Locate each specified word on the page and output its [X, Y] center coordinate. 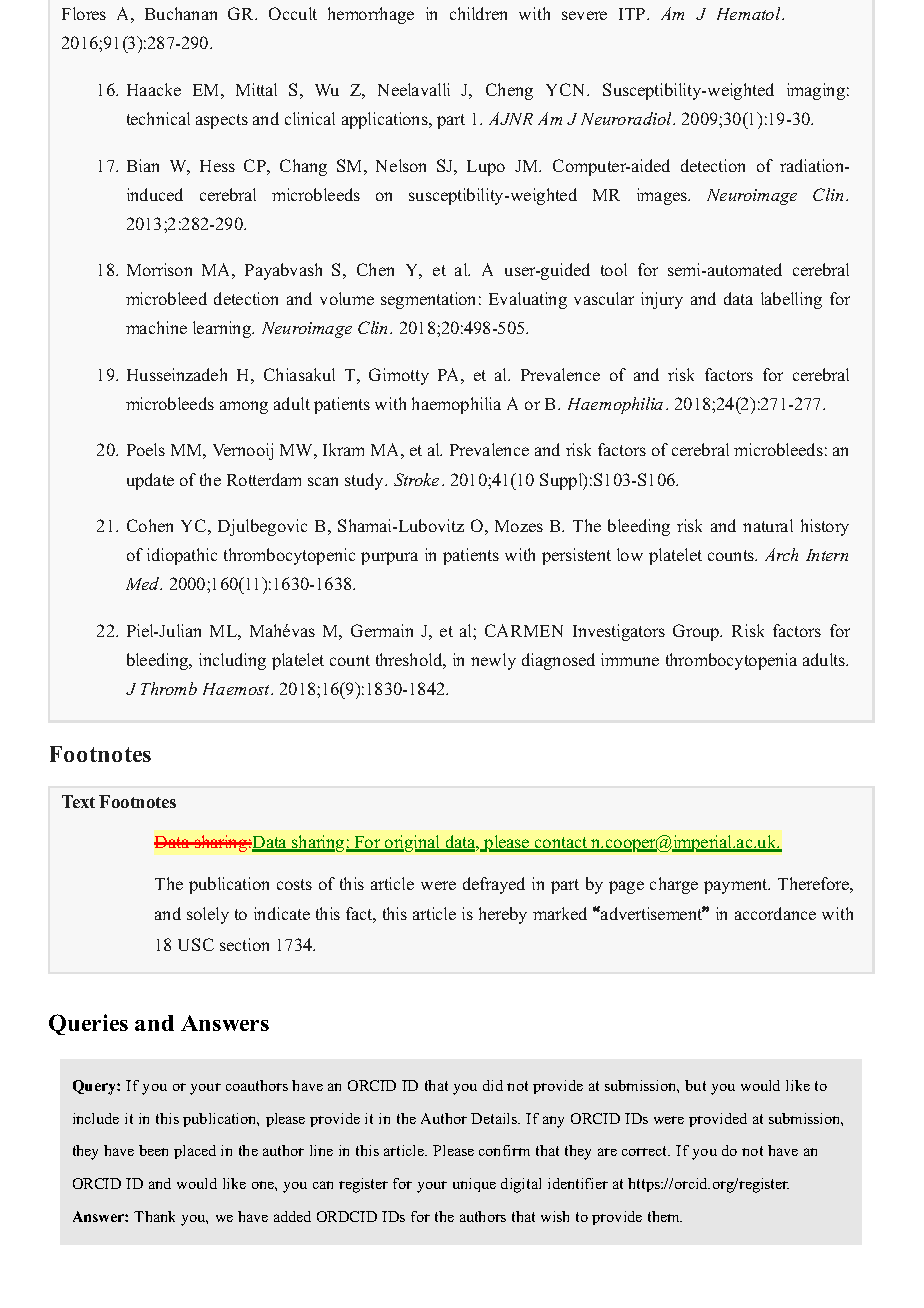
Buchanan [181, 13]
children [478, 13]
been [153, 1150]
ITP [633, 14]
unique [474, 1185]
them [665, 1216]
